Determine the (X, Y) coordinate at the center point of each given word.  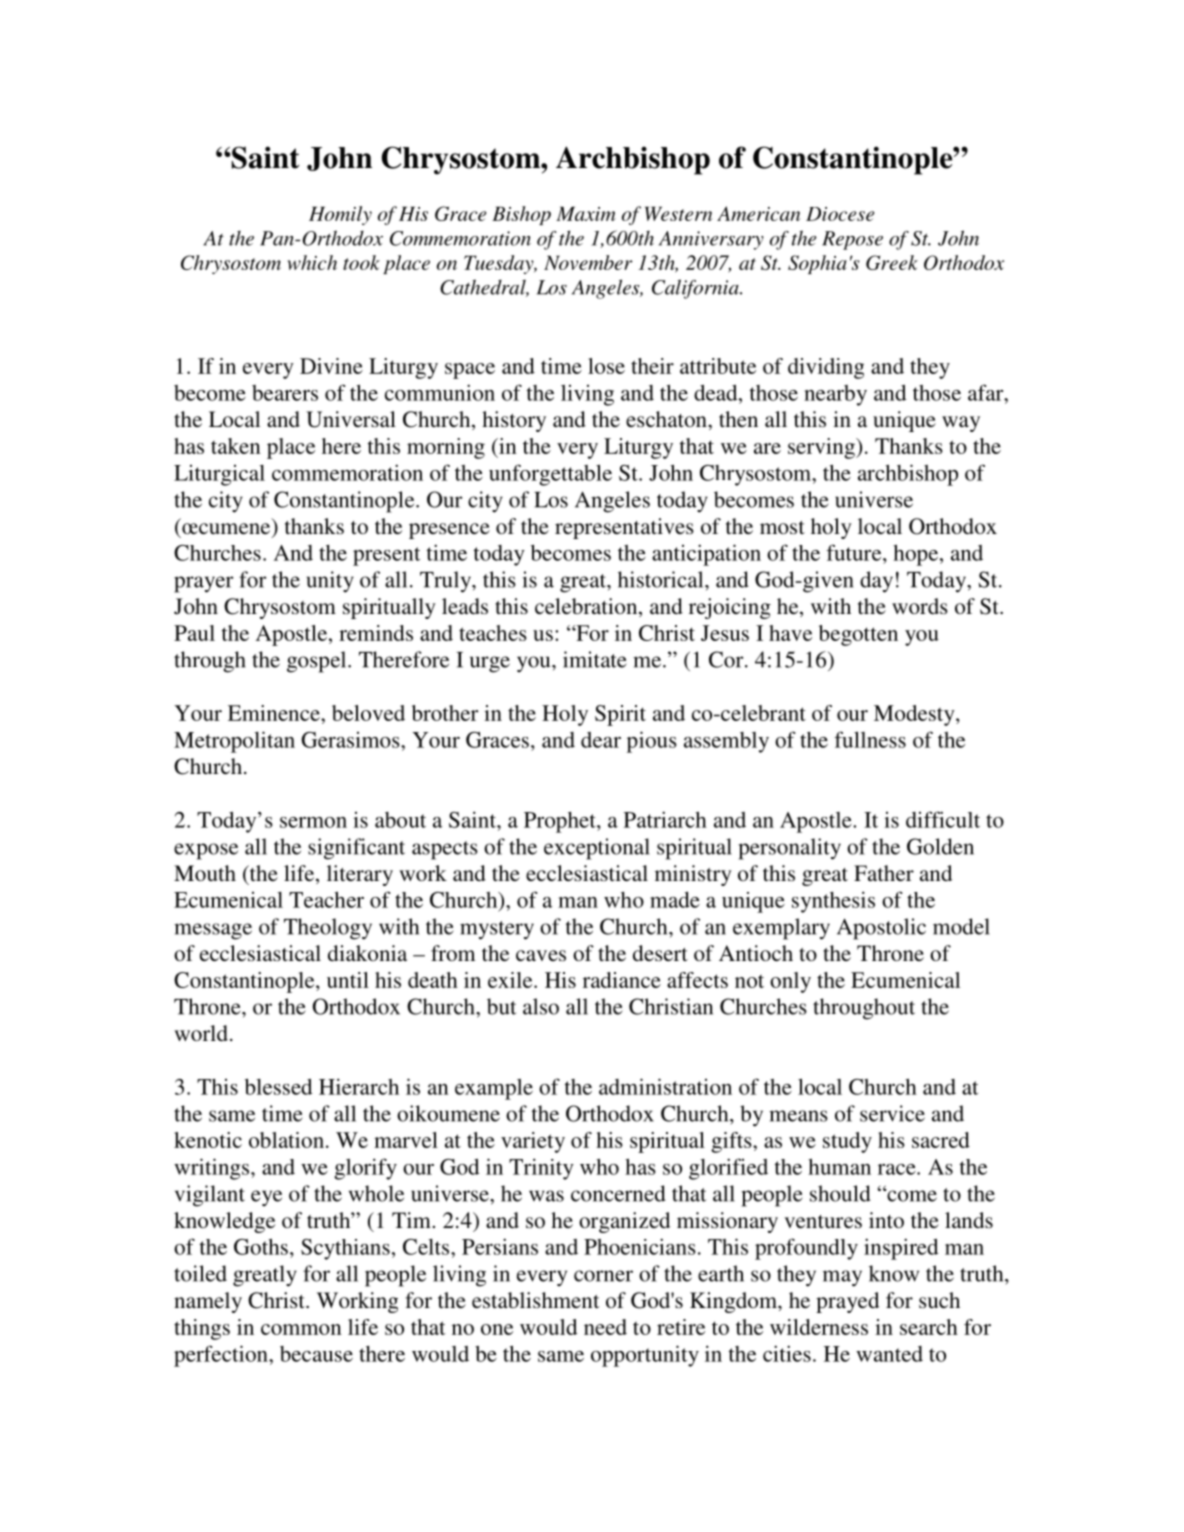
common (301, 1329)
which (312, 262)
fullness (870, 739)
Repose (852, 240)
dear (601, 740)
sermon (313, 822)
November (588, 262)
